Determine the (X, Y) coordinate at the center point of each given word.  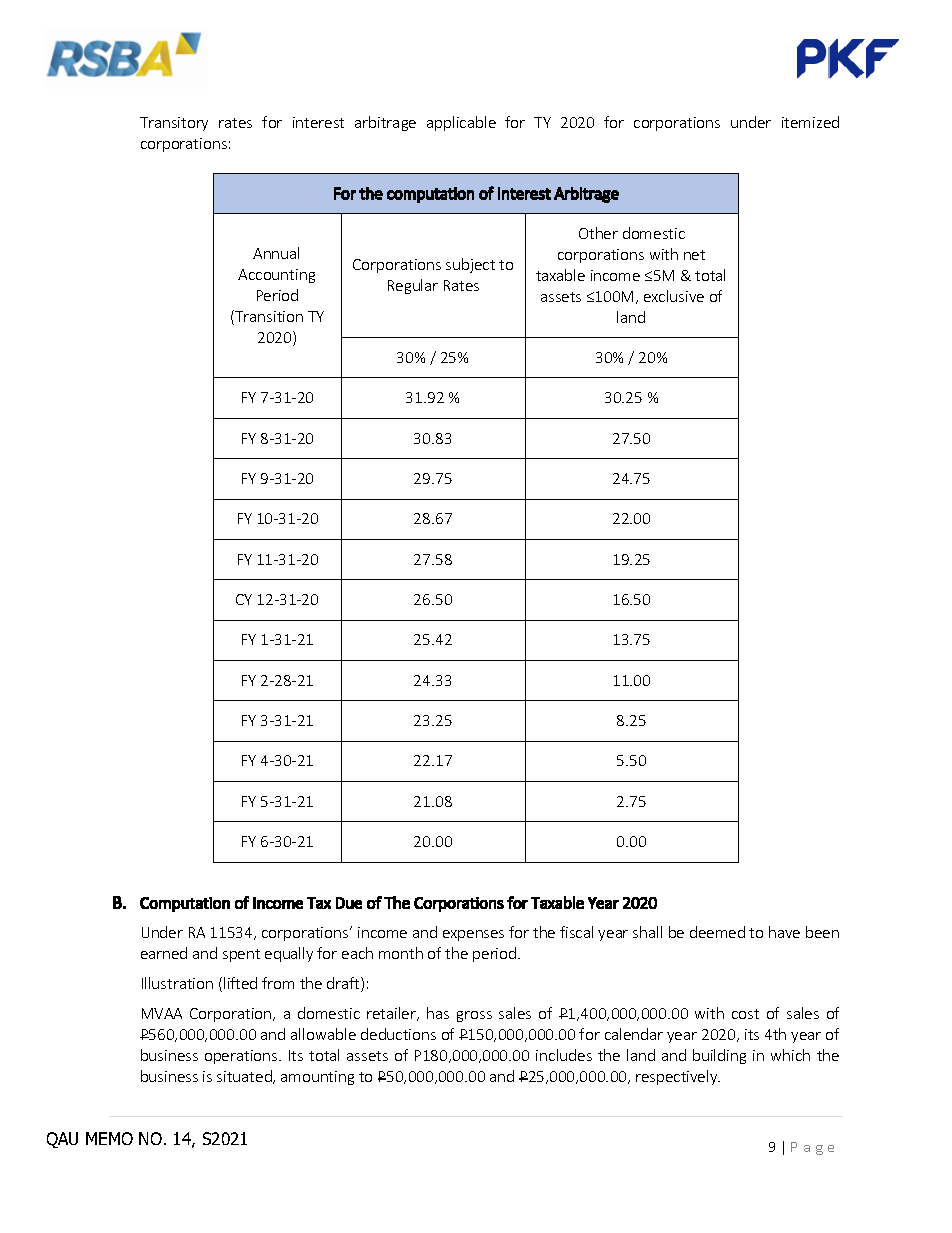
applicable (461, 123)
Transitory (174, 124)
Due (349, 903)
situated (245, 1077)
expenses (473, 935)
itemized (810, 122)
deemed (717, 932)
